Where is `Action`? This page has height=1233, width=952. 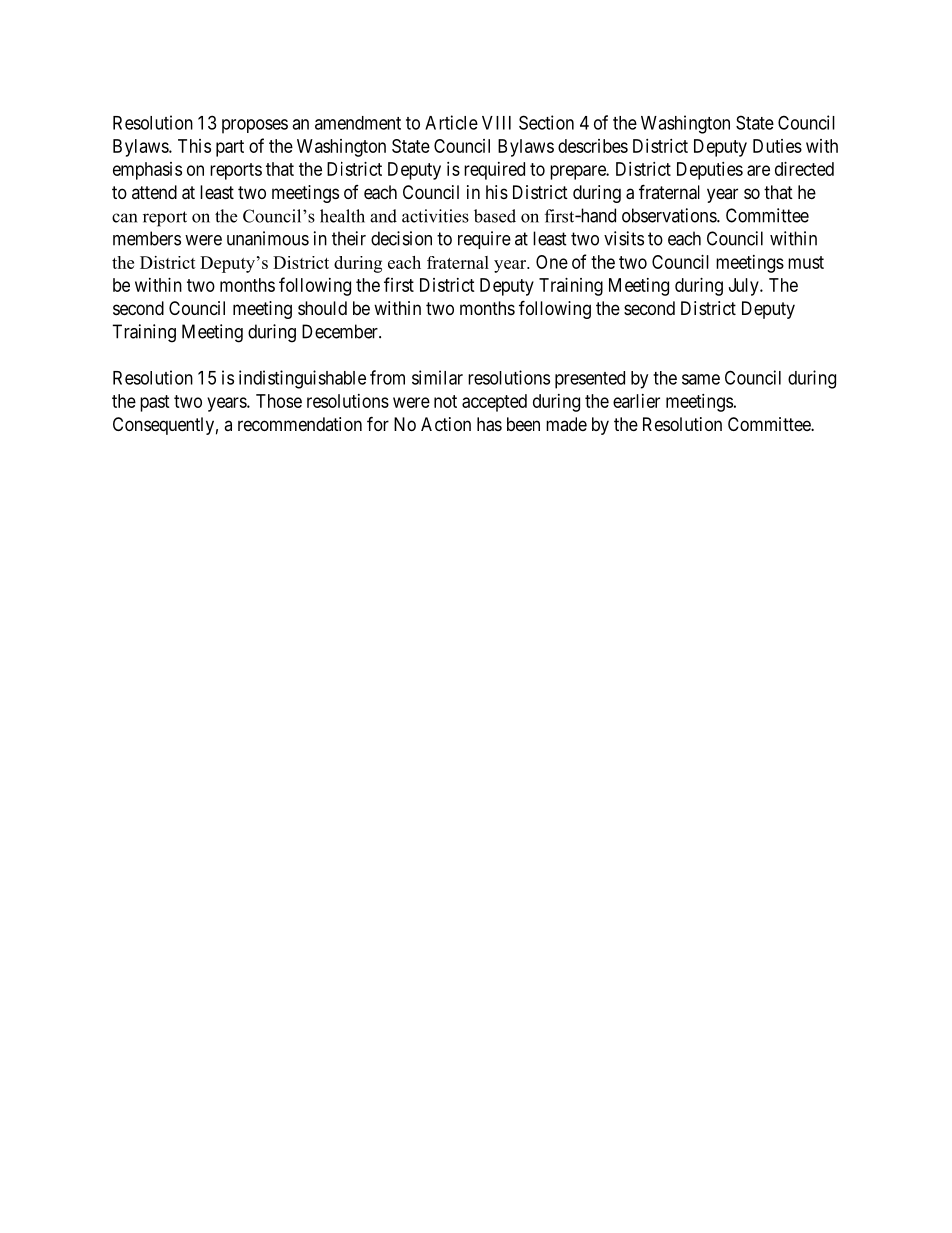
Action is located at coordinates (446, 424).
